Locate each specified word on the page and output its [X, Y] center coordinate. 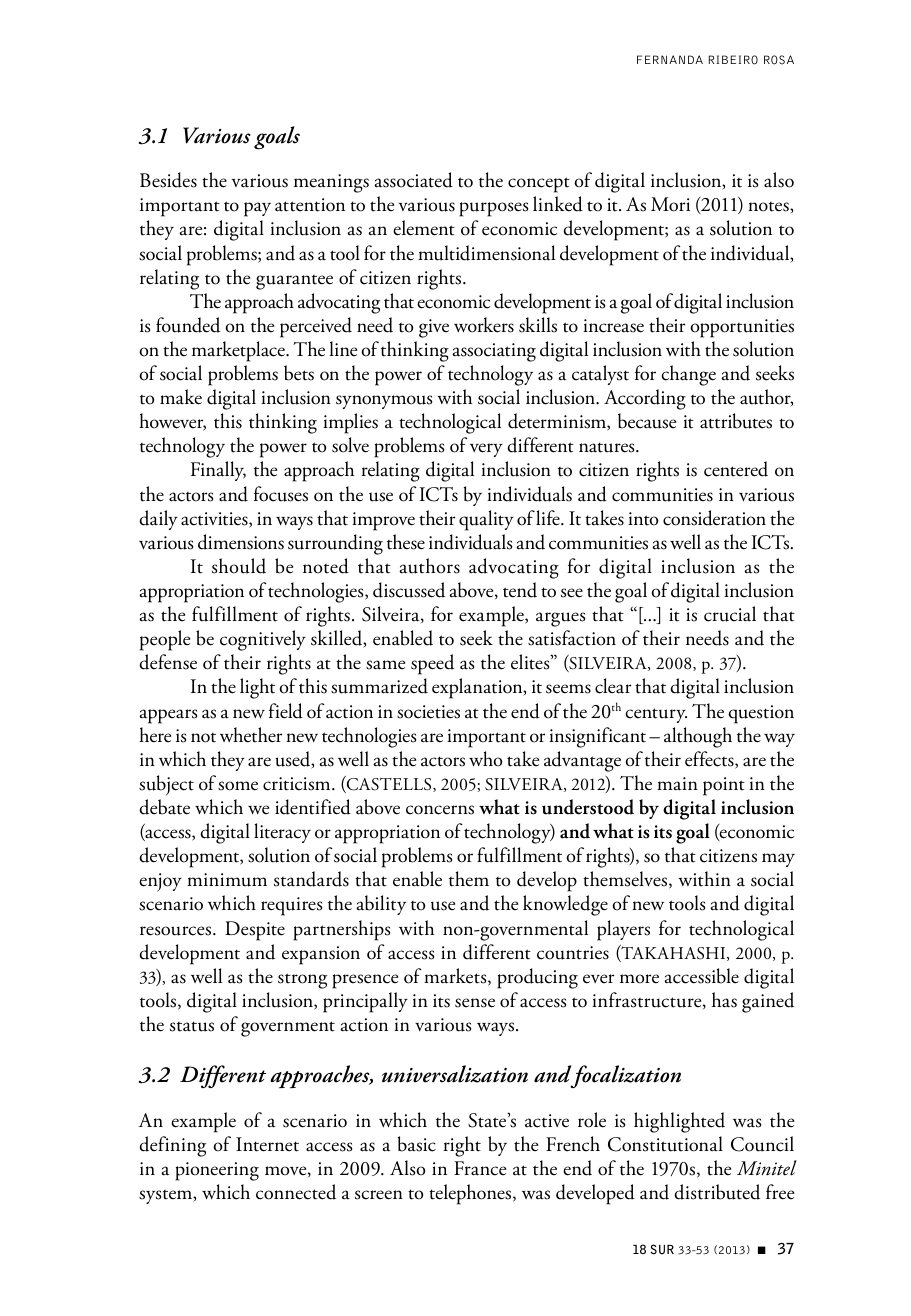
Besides [168, 180]
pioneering [217, 1171]
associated [413, 180]
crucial [730, 614]
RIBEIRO [733, 60]
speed [432, 664]
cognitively [263, 640]
